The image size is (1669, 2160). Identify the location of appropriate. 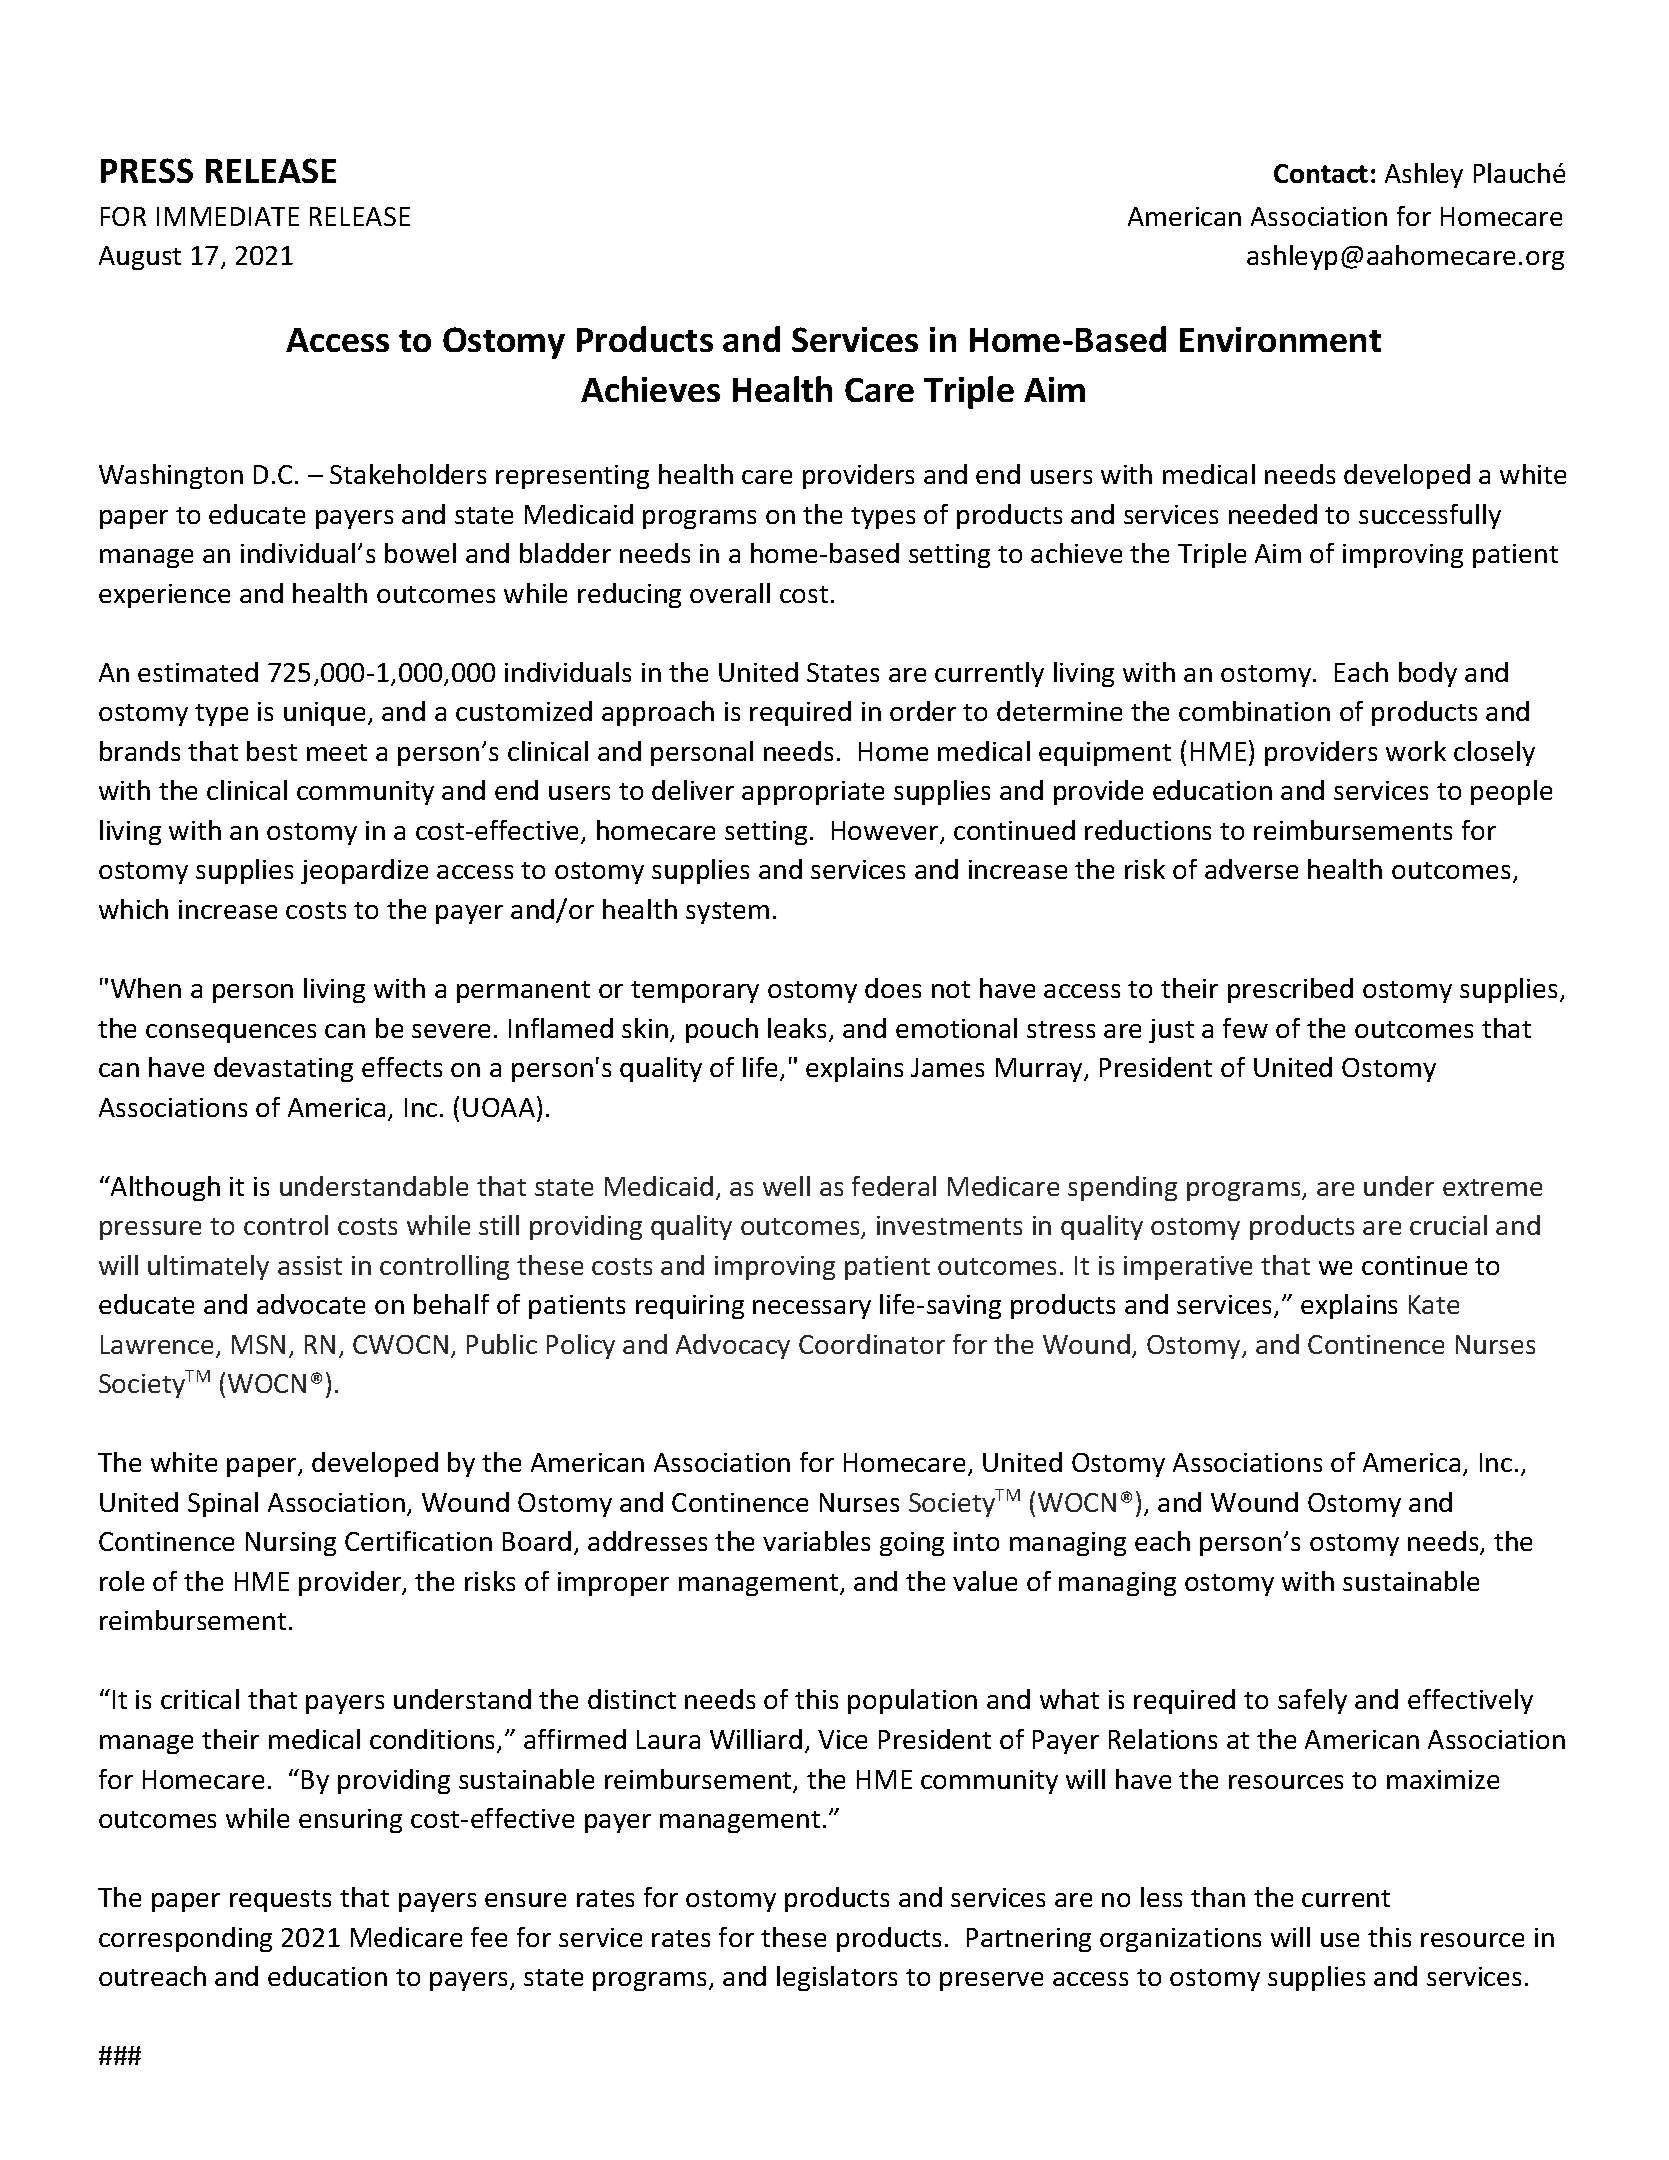
(813, 793).
